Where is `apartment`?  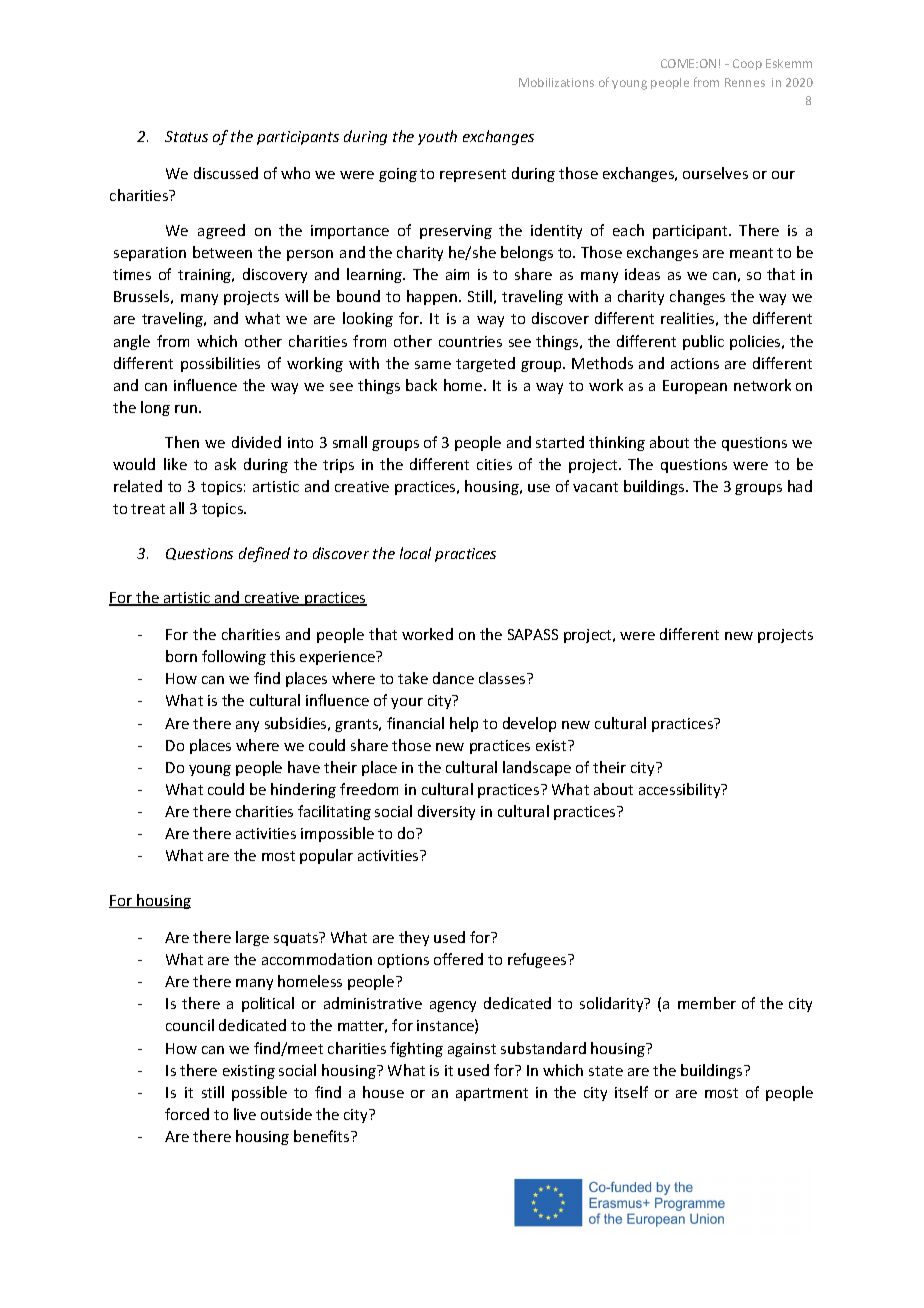 apartment is located at coordinates (492, 1094).
